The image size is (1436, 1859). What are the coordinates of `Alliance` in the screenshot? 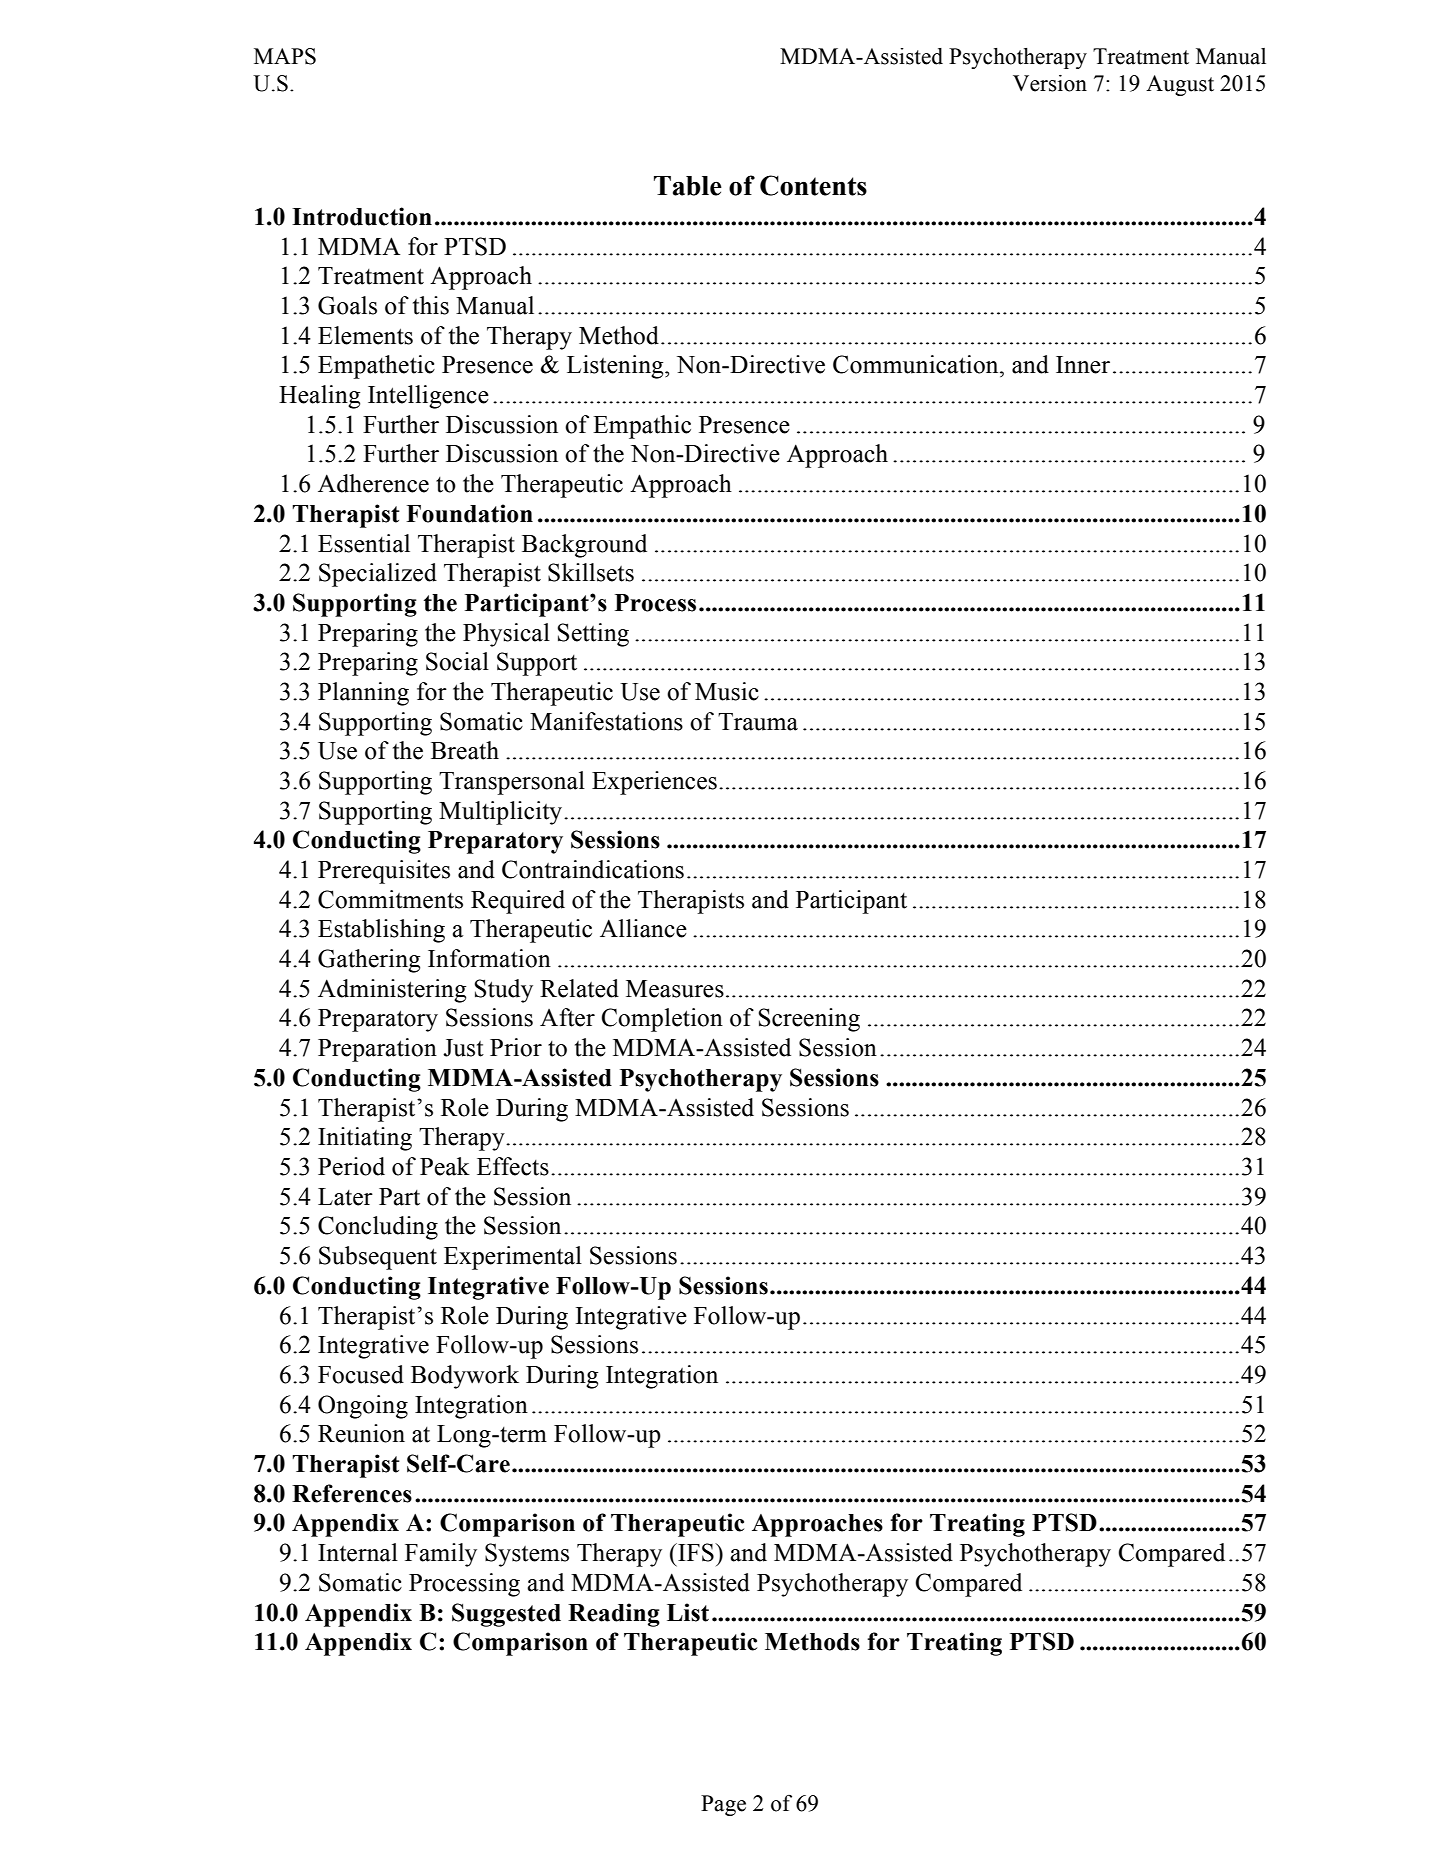 It's located at (643, 928).
